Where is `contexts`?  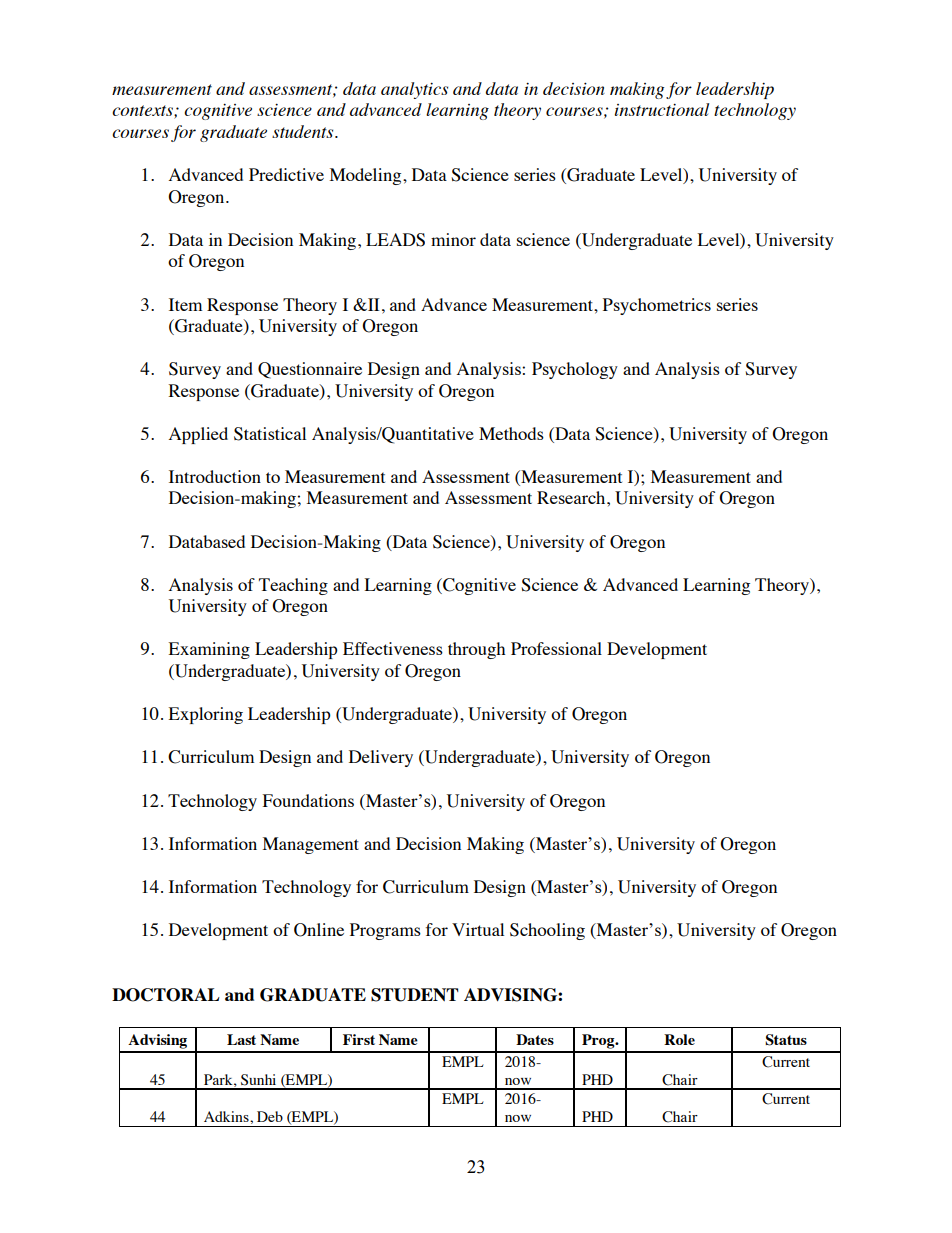
contexts is located at coordinates (143, 112).
